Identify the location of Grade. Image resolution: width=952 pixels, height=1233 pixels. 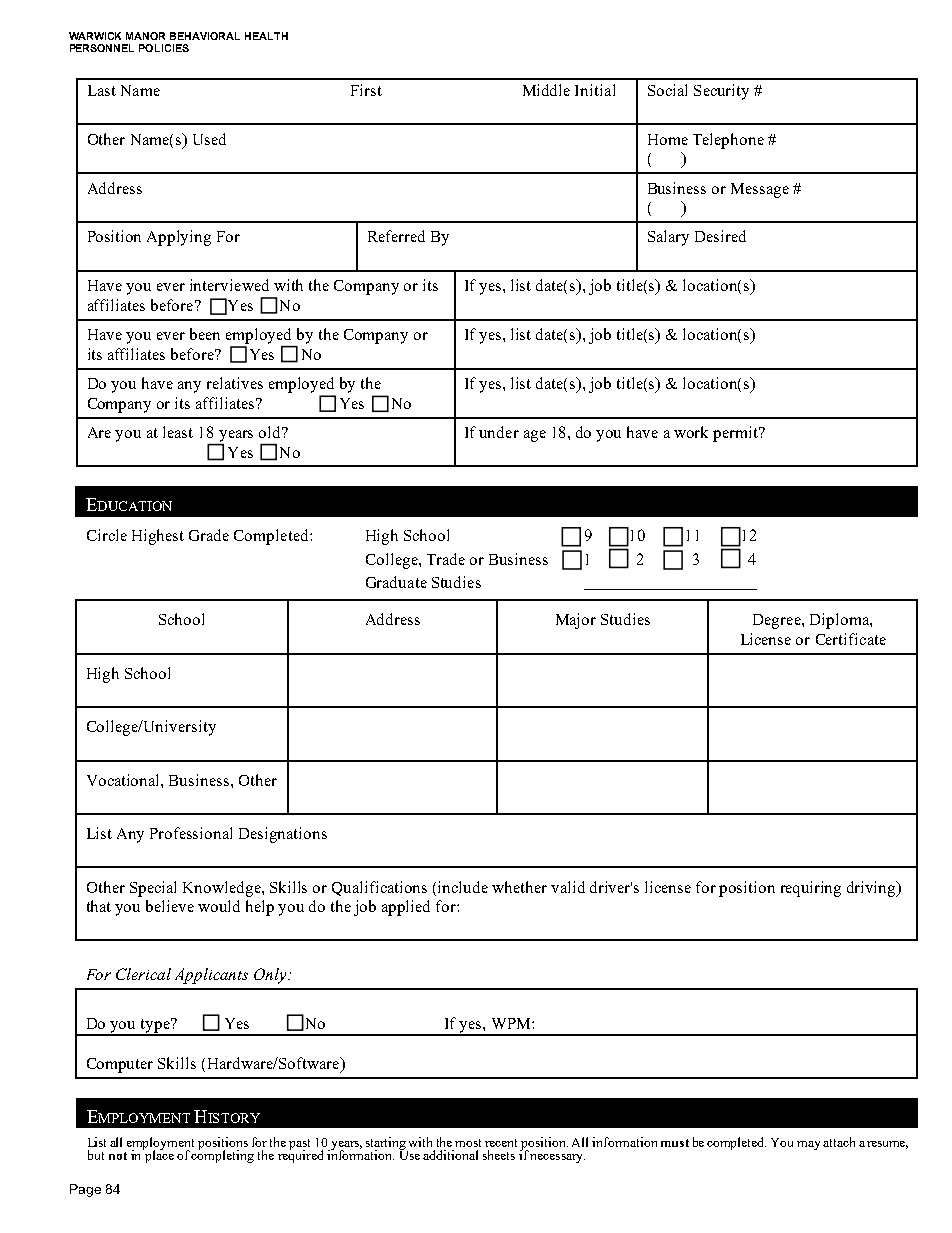
(209, 535).
